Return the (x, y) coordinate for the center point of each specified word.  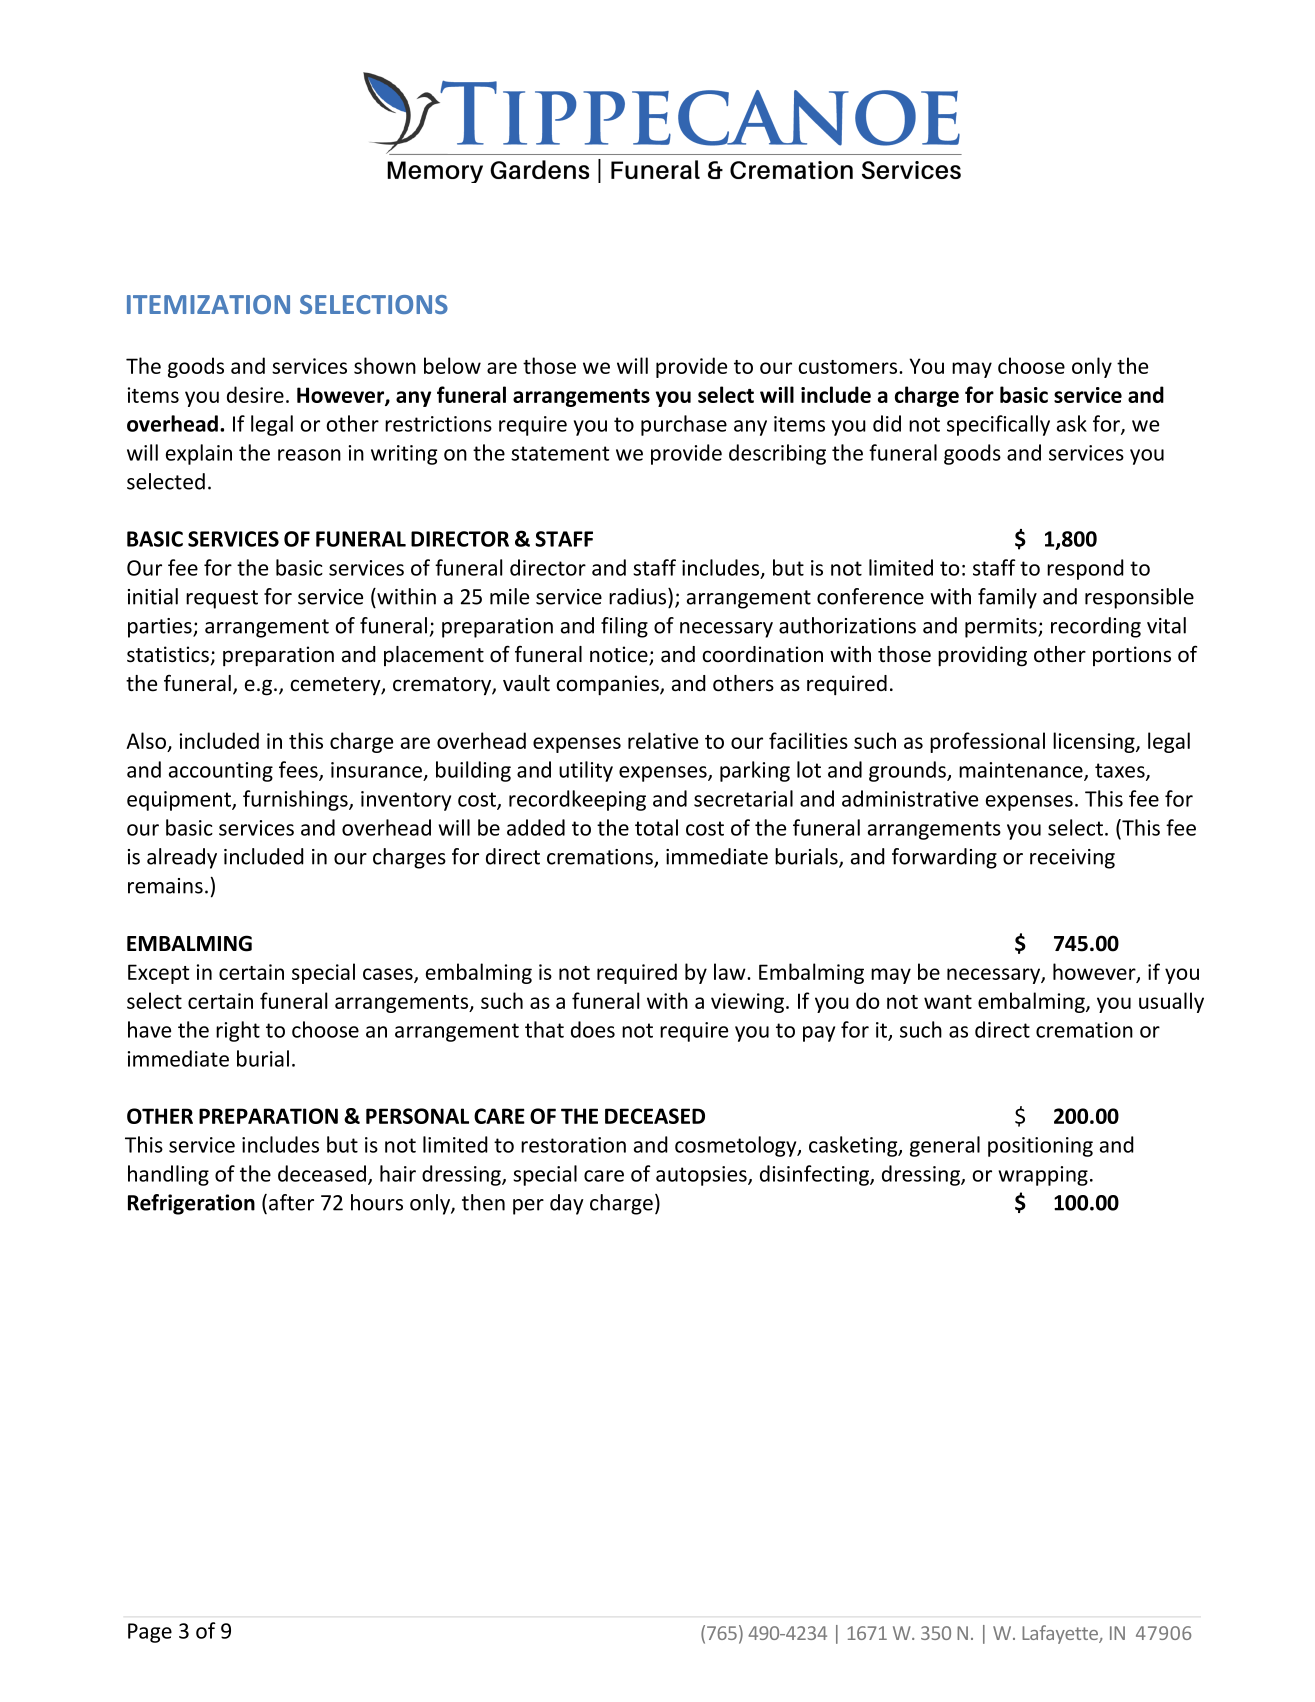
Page (150, 1633)
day (567, 1204)
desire (255, 394)
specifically (998, 425)
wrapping (1043, 1176)
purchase (684, 425)
